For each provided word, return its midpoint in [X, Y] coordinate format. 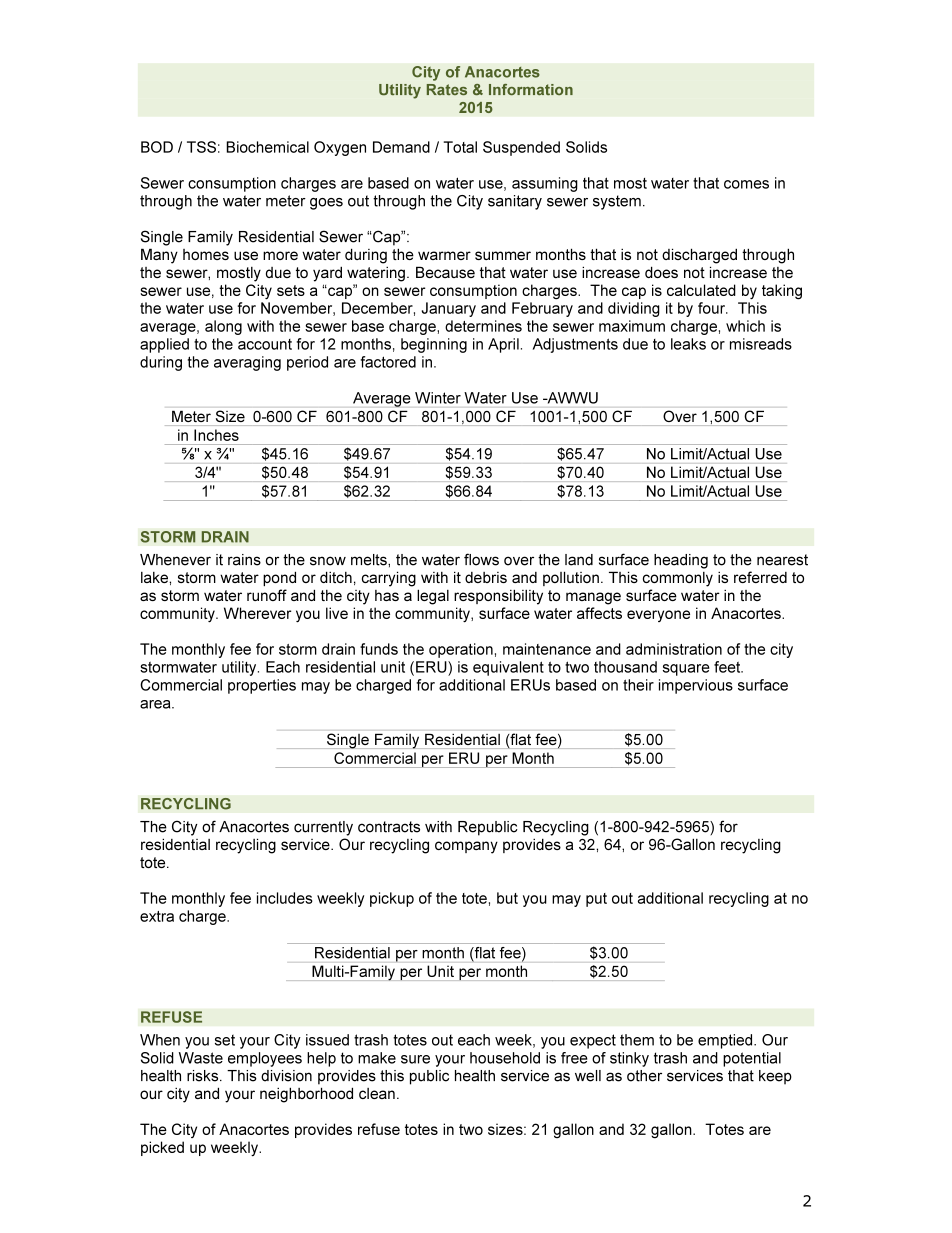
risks [204, 1076]
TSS [201, 147]
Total [460, 147]
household [505, 1058]
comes [746, 184]
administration [674, 649]
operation [461, 650]
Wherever [257, 613]
